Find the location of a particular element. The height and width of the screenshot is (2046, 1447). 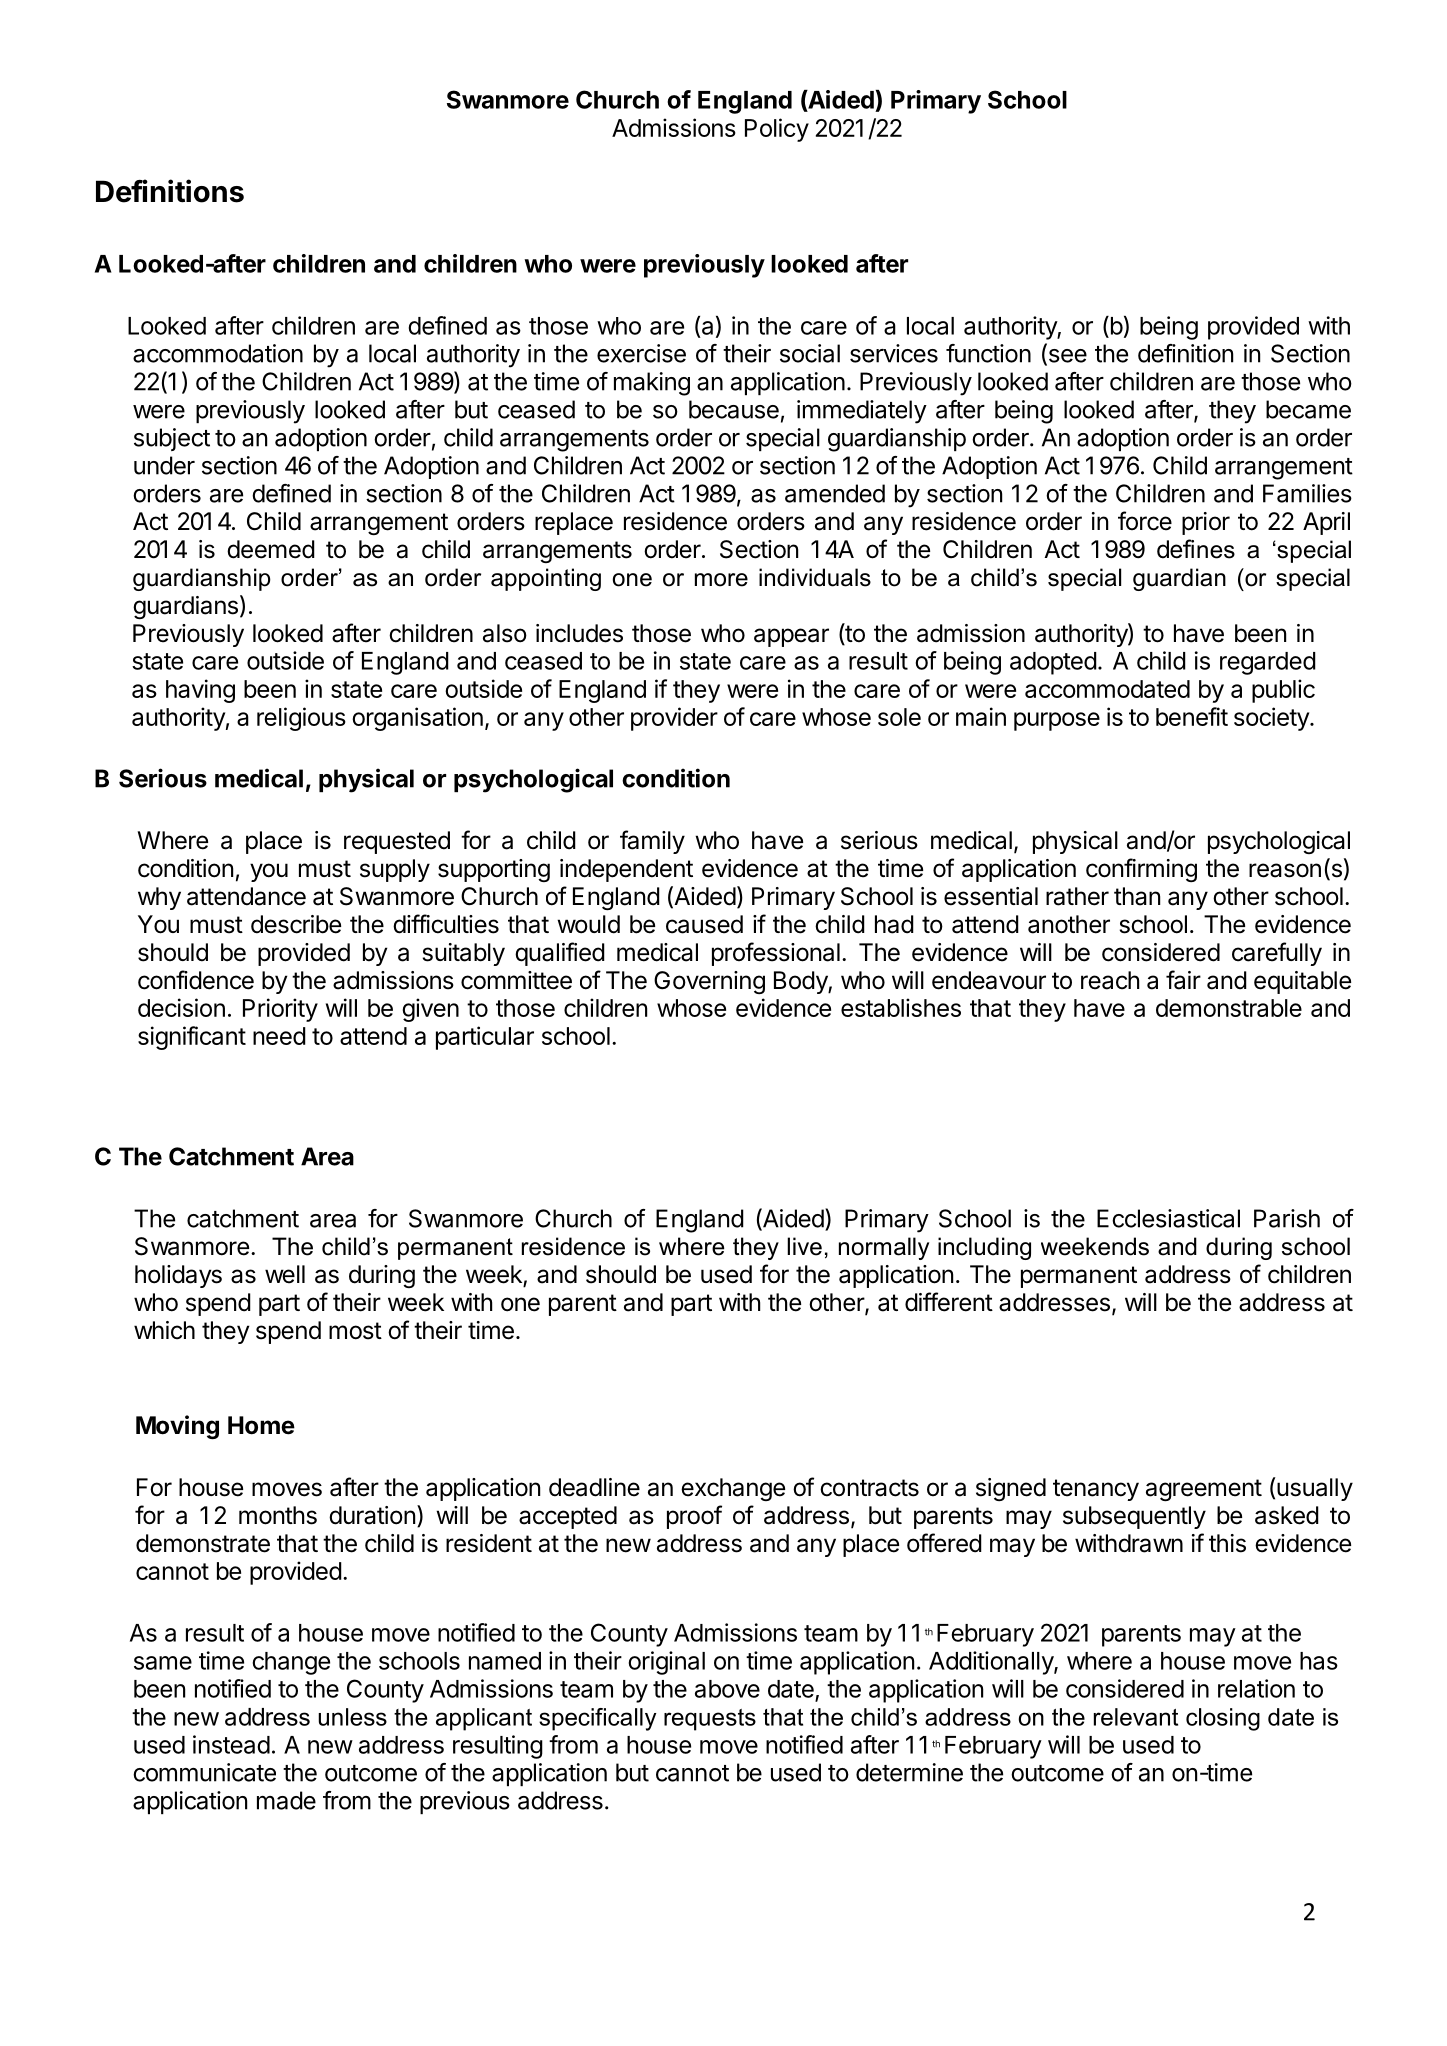

requests is located at coordinates (710, 1720).
